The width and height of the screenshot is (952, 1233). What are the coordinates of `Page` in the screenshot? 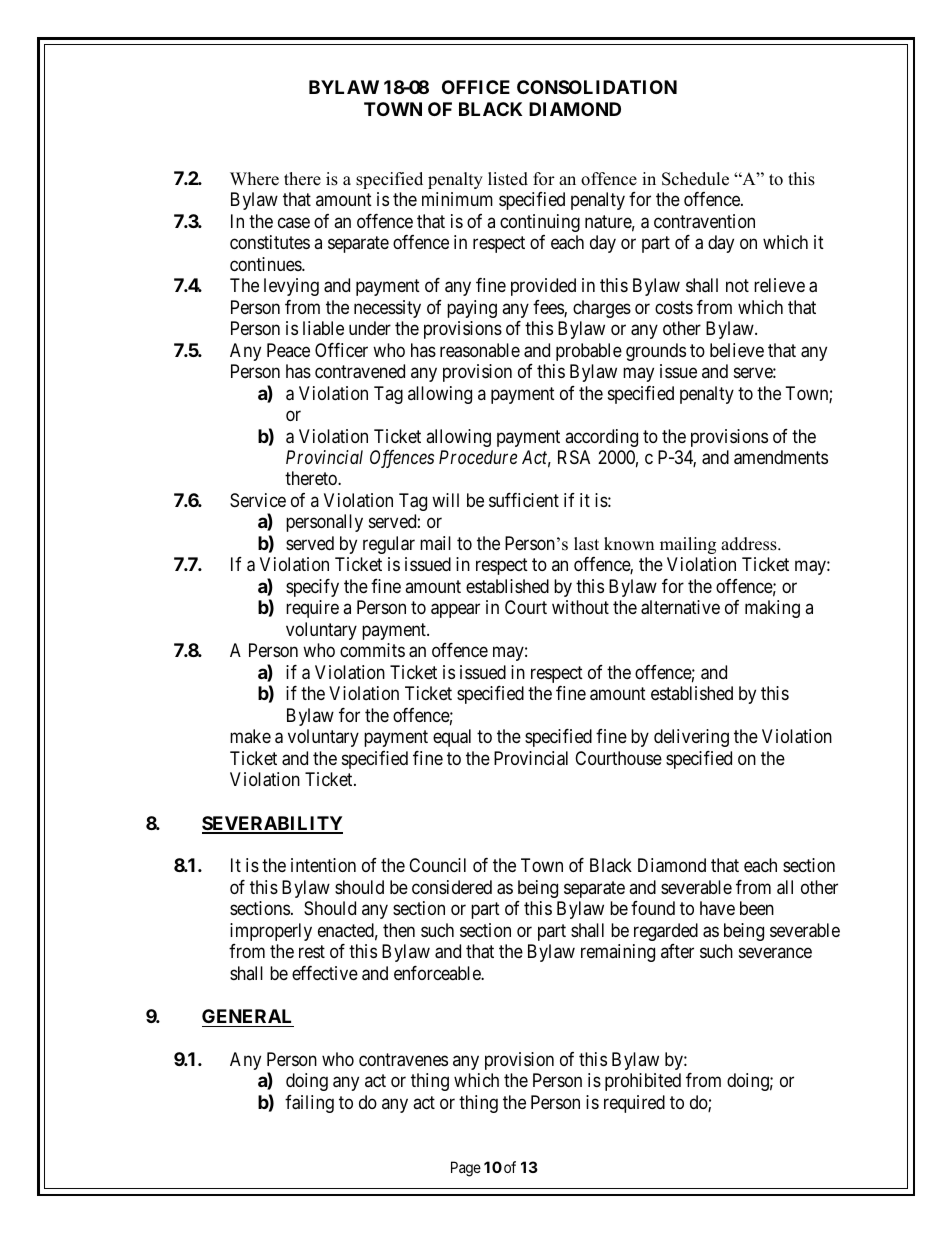 It's located at (466, 1169).
